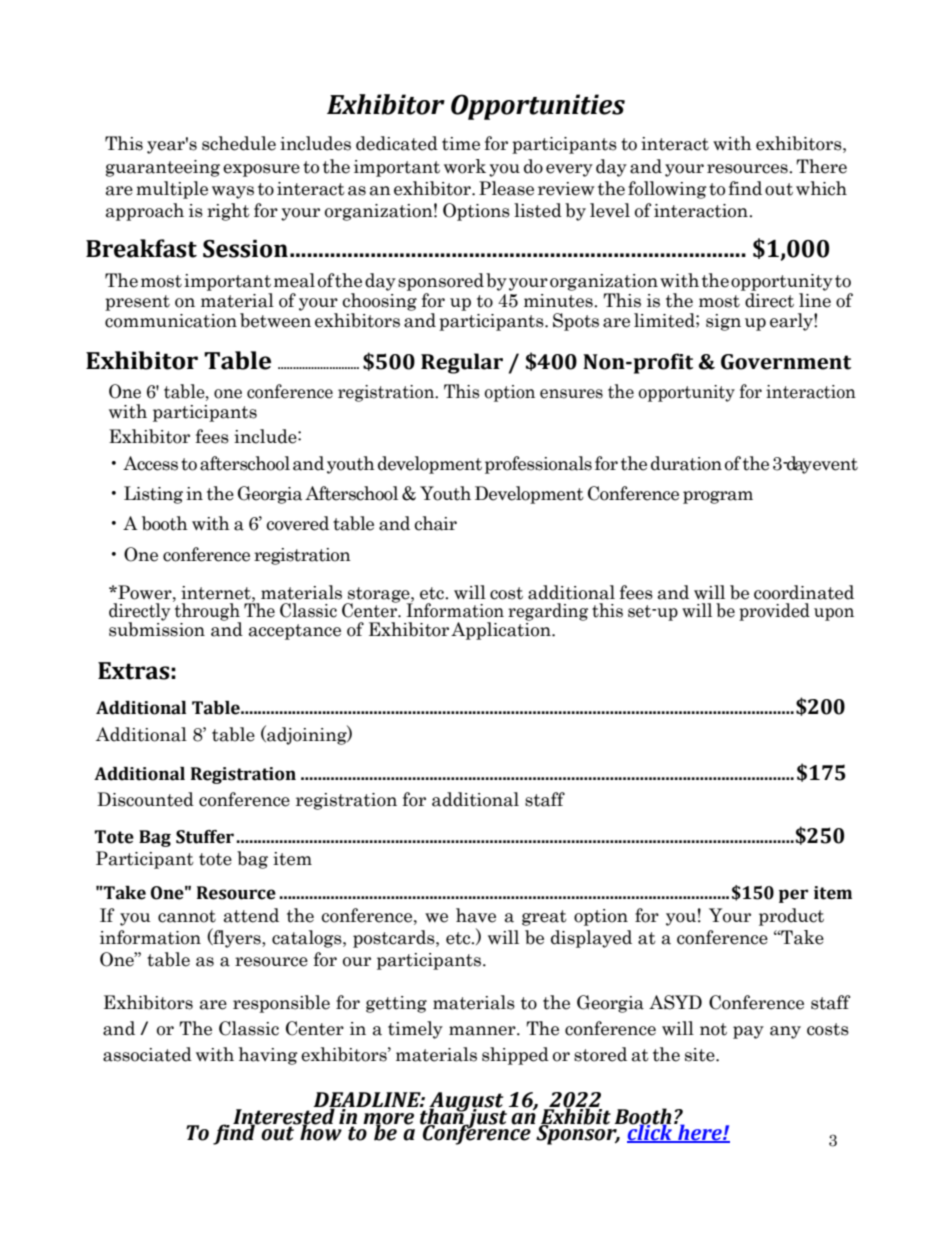 This image has width=952, height=1233. Describe the element at coordinates (667, 190) in the image. I see `following` at that location.
